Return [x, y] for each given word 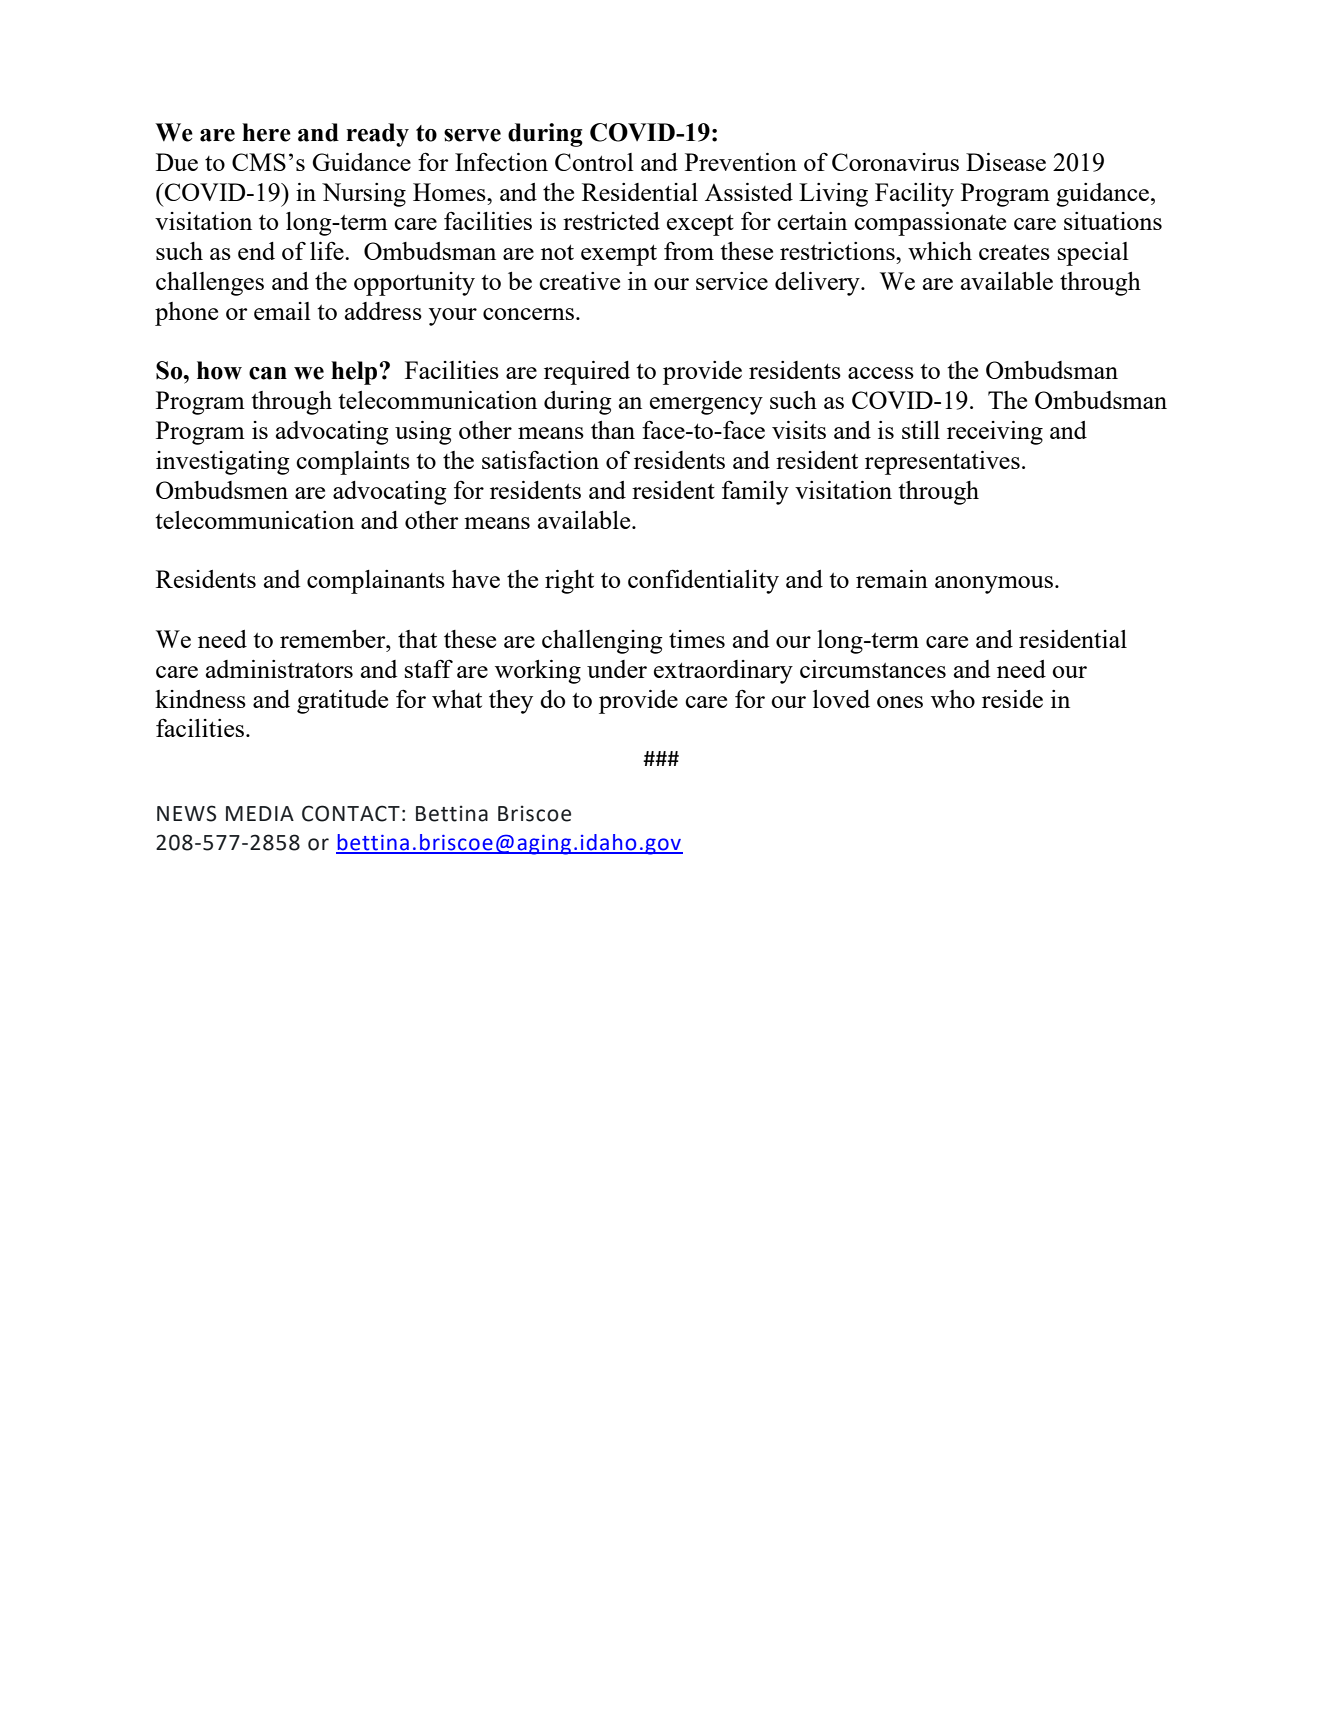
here [266, 132]
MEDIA [260, 813]
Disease [1006, 162]
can [268, 373]
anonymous [995, 585]
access [881, 373]
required [587, 373]
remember [334, 639]
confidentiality [703, 581]
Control [594, 162]
